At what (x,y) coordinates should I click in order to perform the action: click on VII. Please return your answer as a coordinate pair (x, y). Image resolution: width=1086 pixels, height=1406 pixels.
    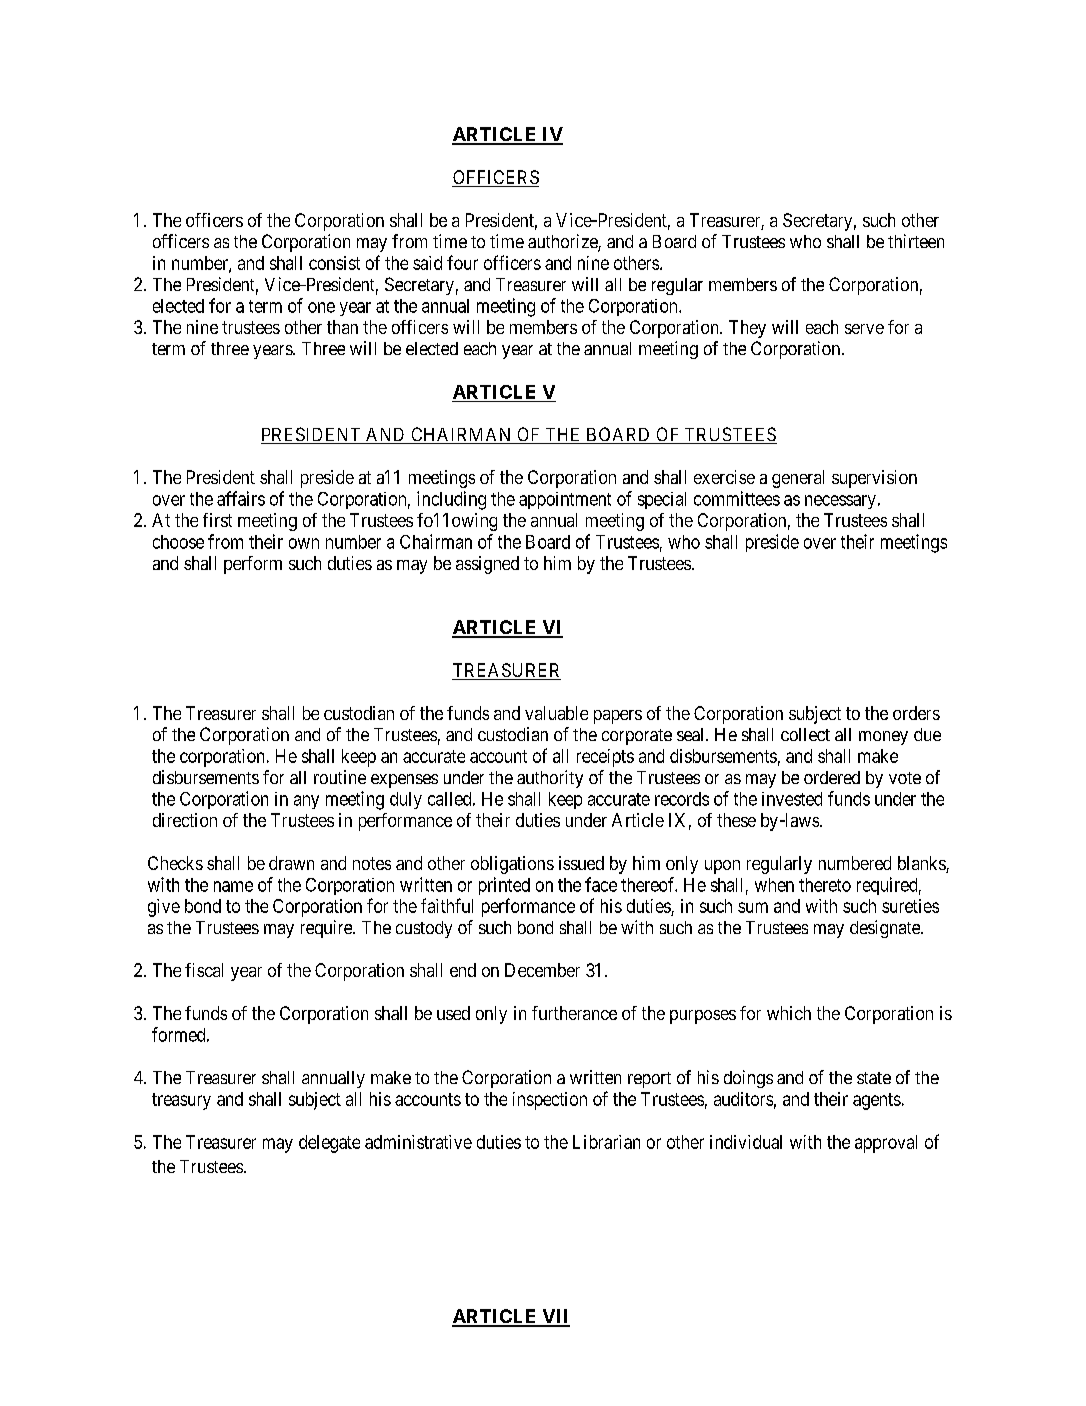
    Looking at the image, I should click on (555, 1317).
